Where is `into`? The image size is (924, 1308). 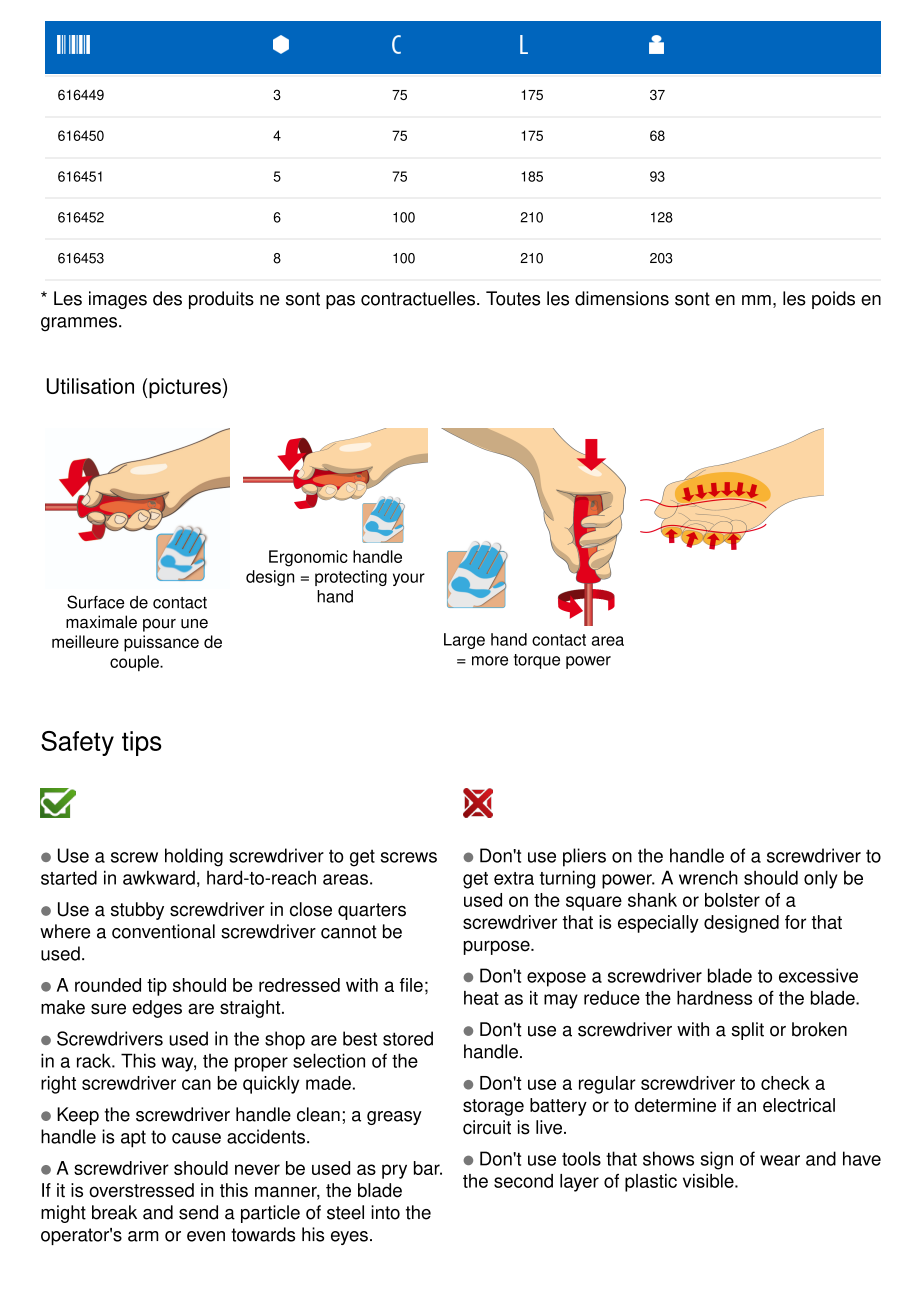
into is located at coordinates (385, 1212).
